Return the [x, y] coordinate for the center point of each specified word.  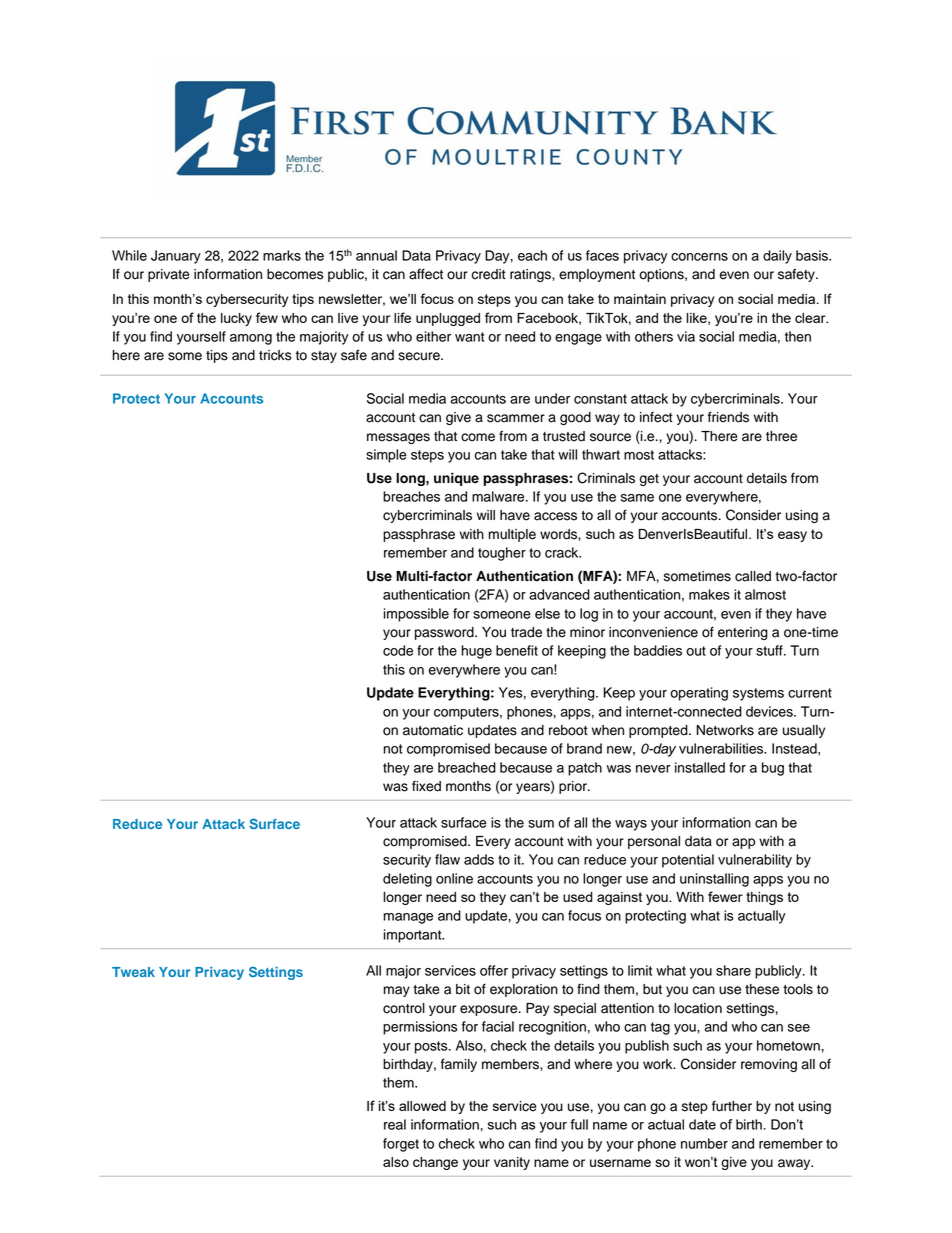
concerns [699, 257]
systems [758, 694]
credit [489, 274]
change [435, 1163]
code [398, 650]
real [395, 1124]
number [704, 1143]
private [169, 275]
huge [476, 652]
